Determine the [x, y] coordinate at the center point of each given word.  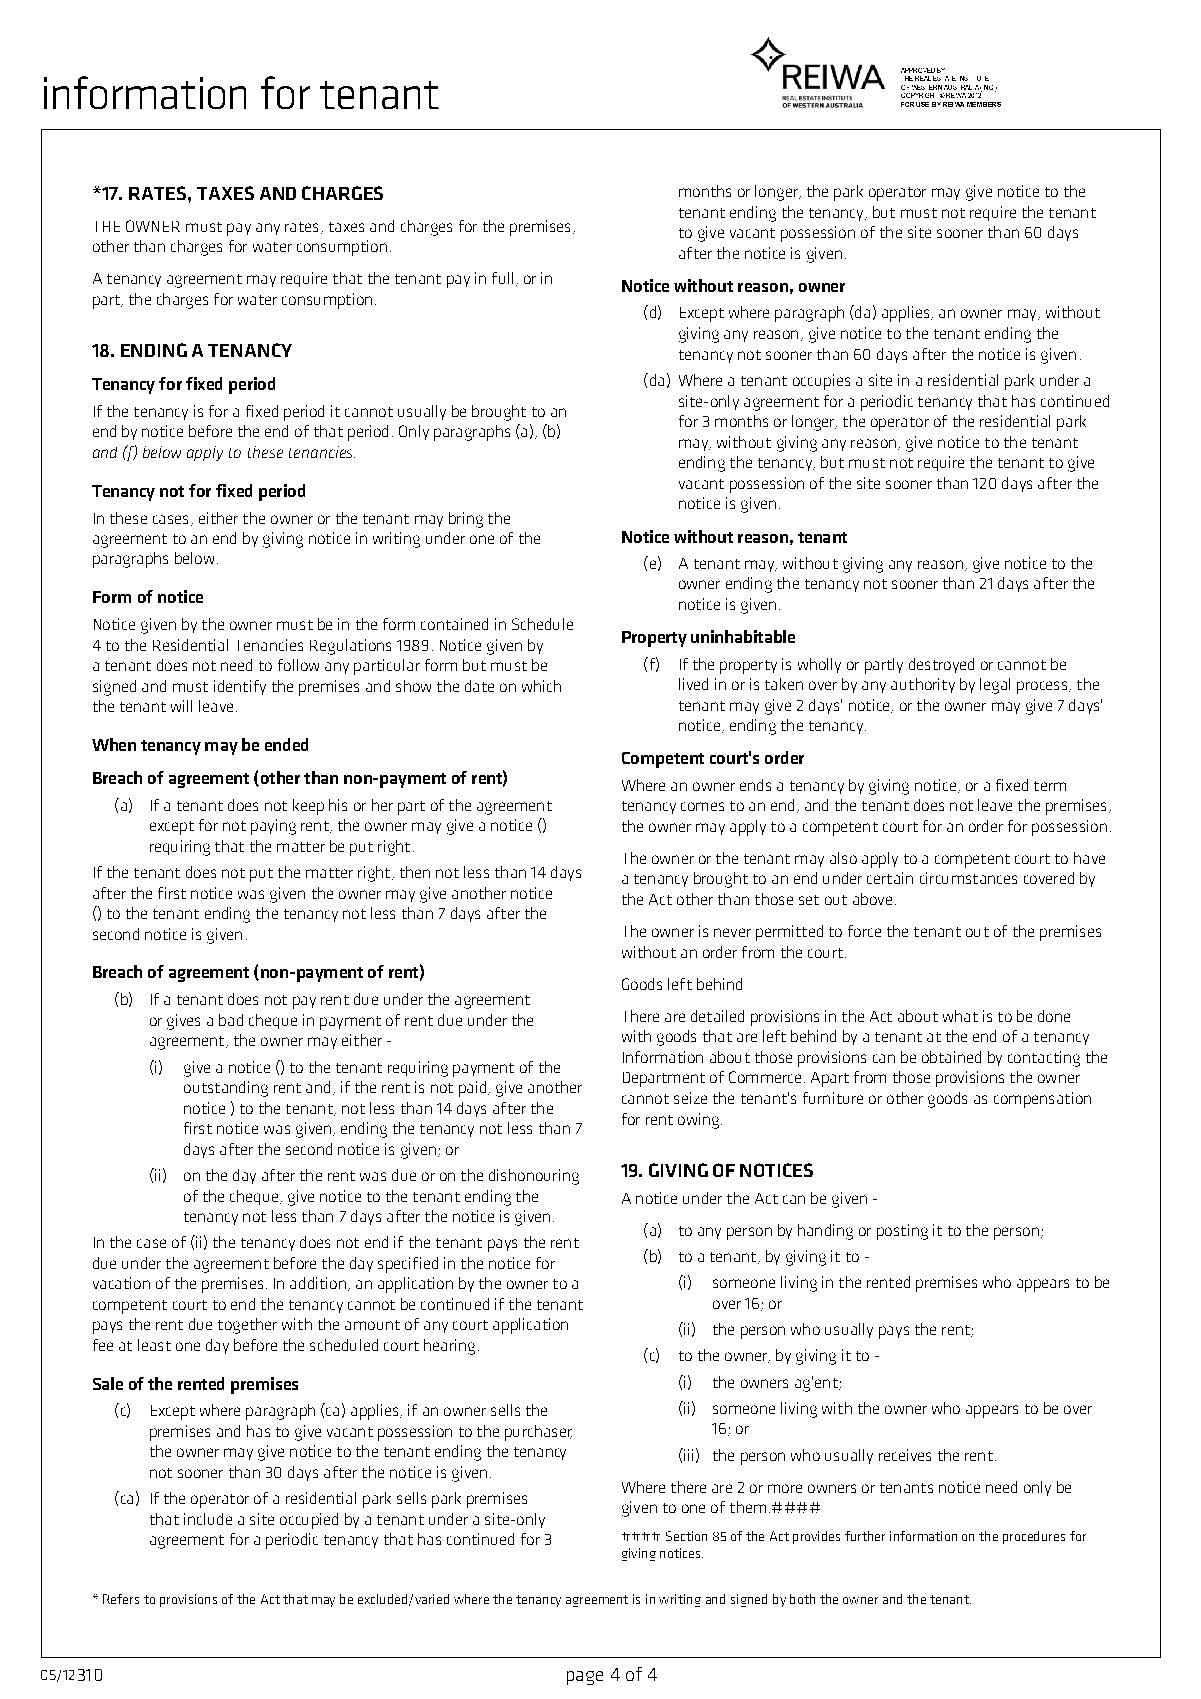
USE [922, 104]
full [502, 278]
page [585, 1678]
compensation [1042, 1100]
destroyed [941, 665]
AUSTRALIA [961, 87]
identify [240, 687]
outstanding [226, 1089]
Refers [121, 1599]
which [541, 686]
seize [690, 1098]
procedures [1034, 1537]
